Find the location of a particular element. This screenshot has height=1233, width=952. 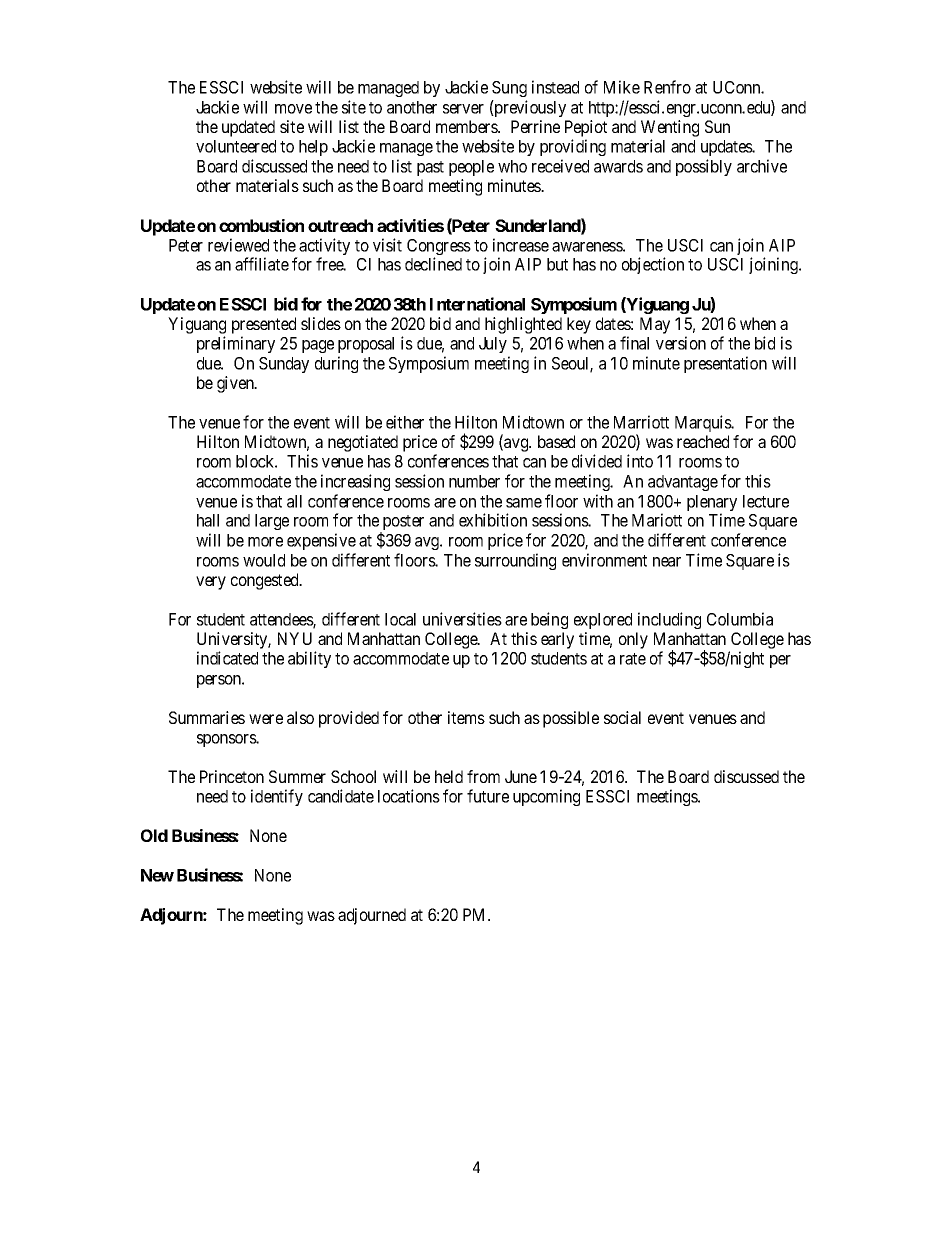

volunteered is located at coordinates (236, 146).
